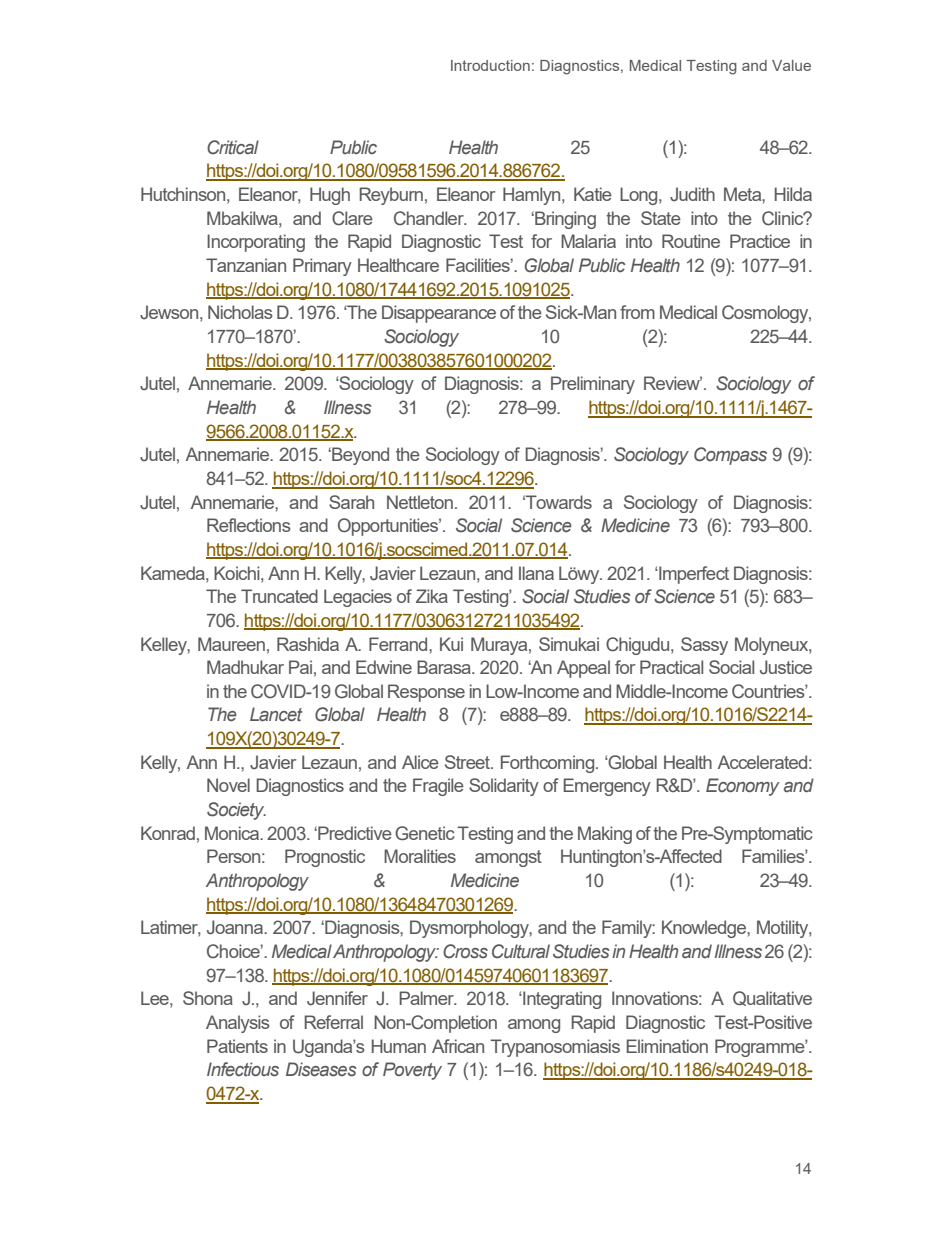  I want to click on Nicholas, so click(240, 312).
